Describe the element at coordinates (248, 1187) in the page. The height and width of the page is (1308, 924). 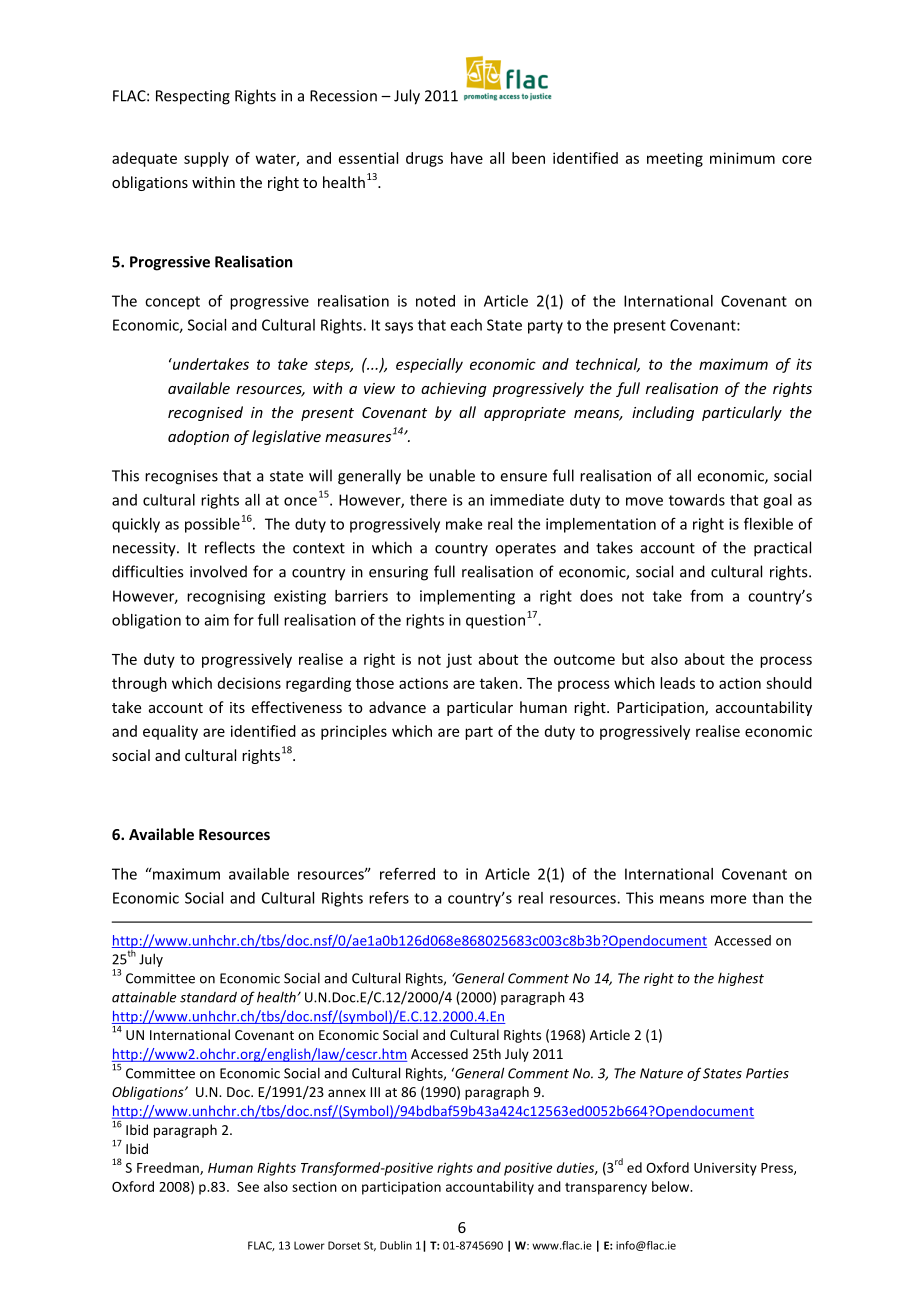
I see `See` at that location.
